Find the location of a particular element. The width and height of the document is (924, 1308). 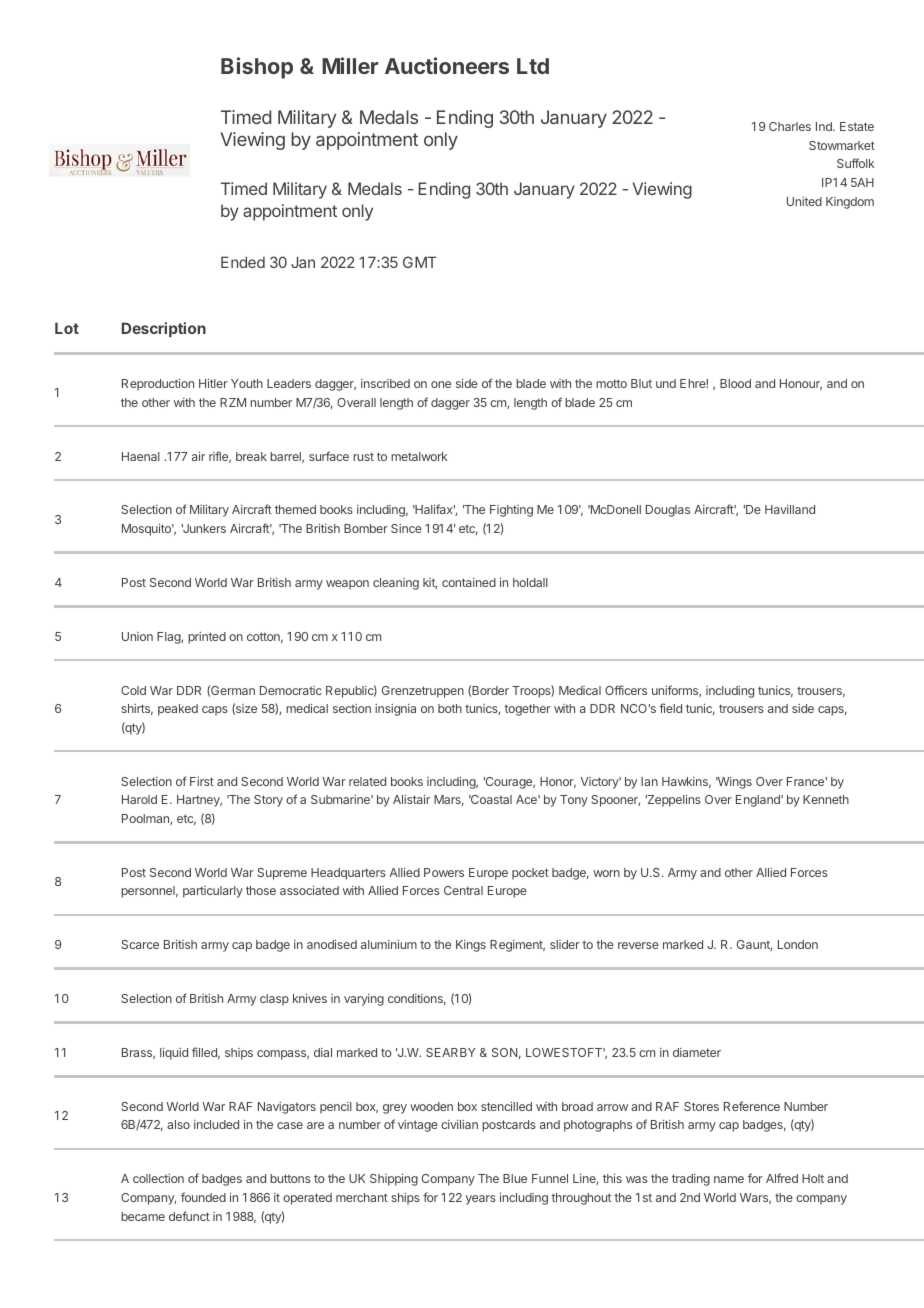

collection is located at coordinates (158, 1178).
